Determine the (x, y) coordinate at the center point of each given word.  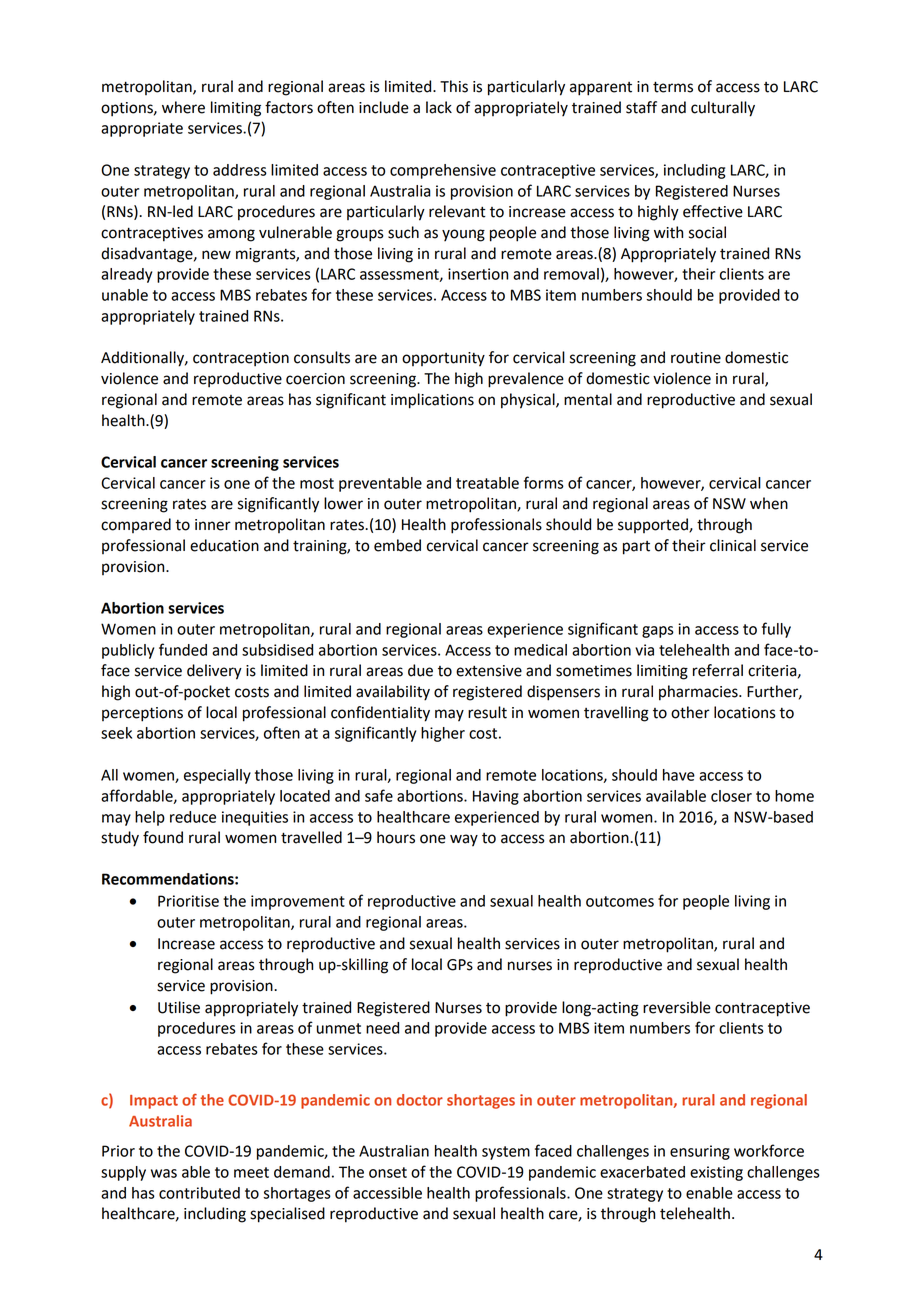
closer (731, 796)
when (769, 503)
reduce (193, 817)
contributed (199, 1193)
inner (213, 525)
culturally (723, 109)
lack (439, 107)
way (464, 840)
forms (544, 482)
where (183, 107)
